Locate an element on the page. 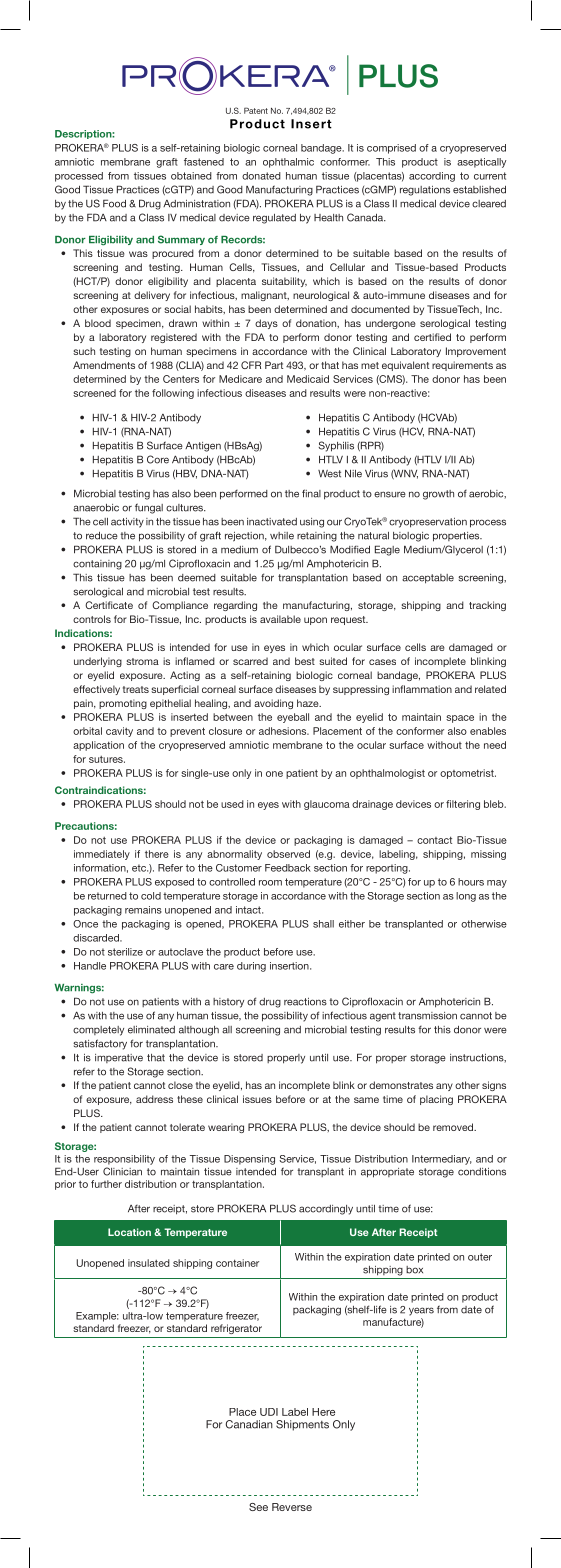 This image has height=1568, width=561. Example is located at coordinates (97, 1317).
